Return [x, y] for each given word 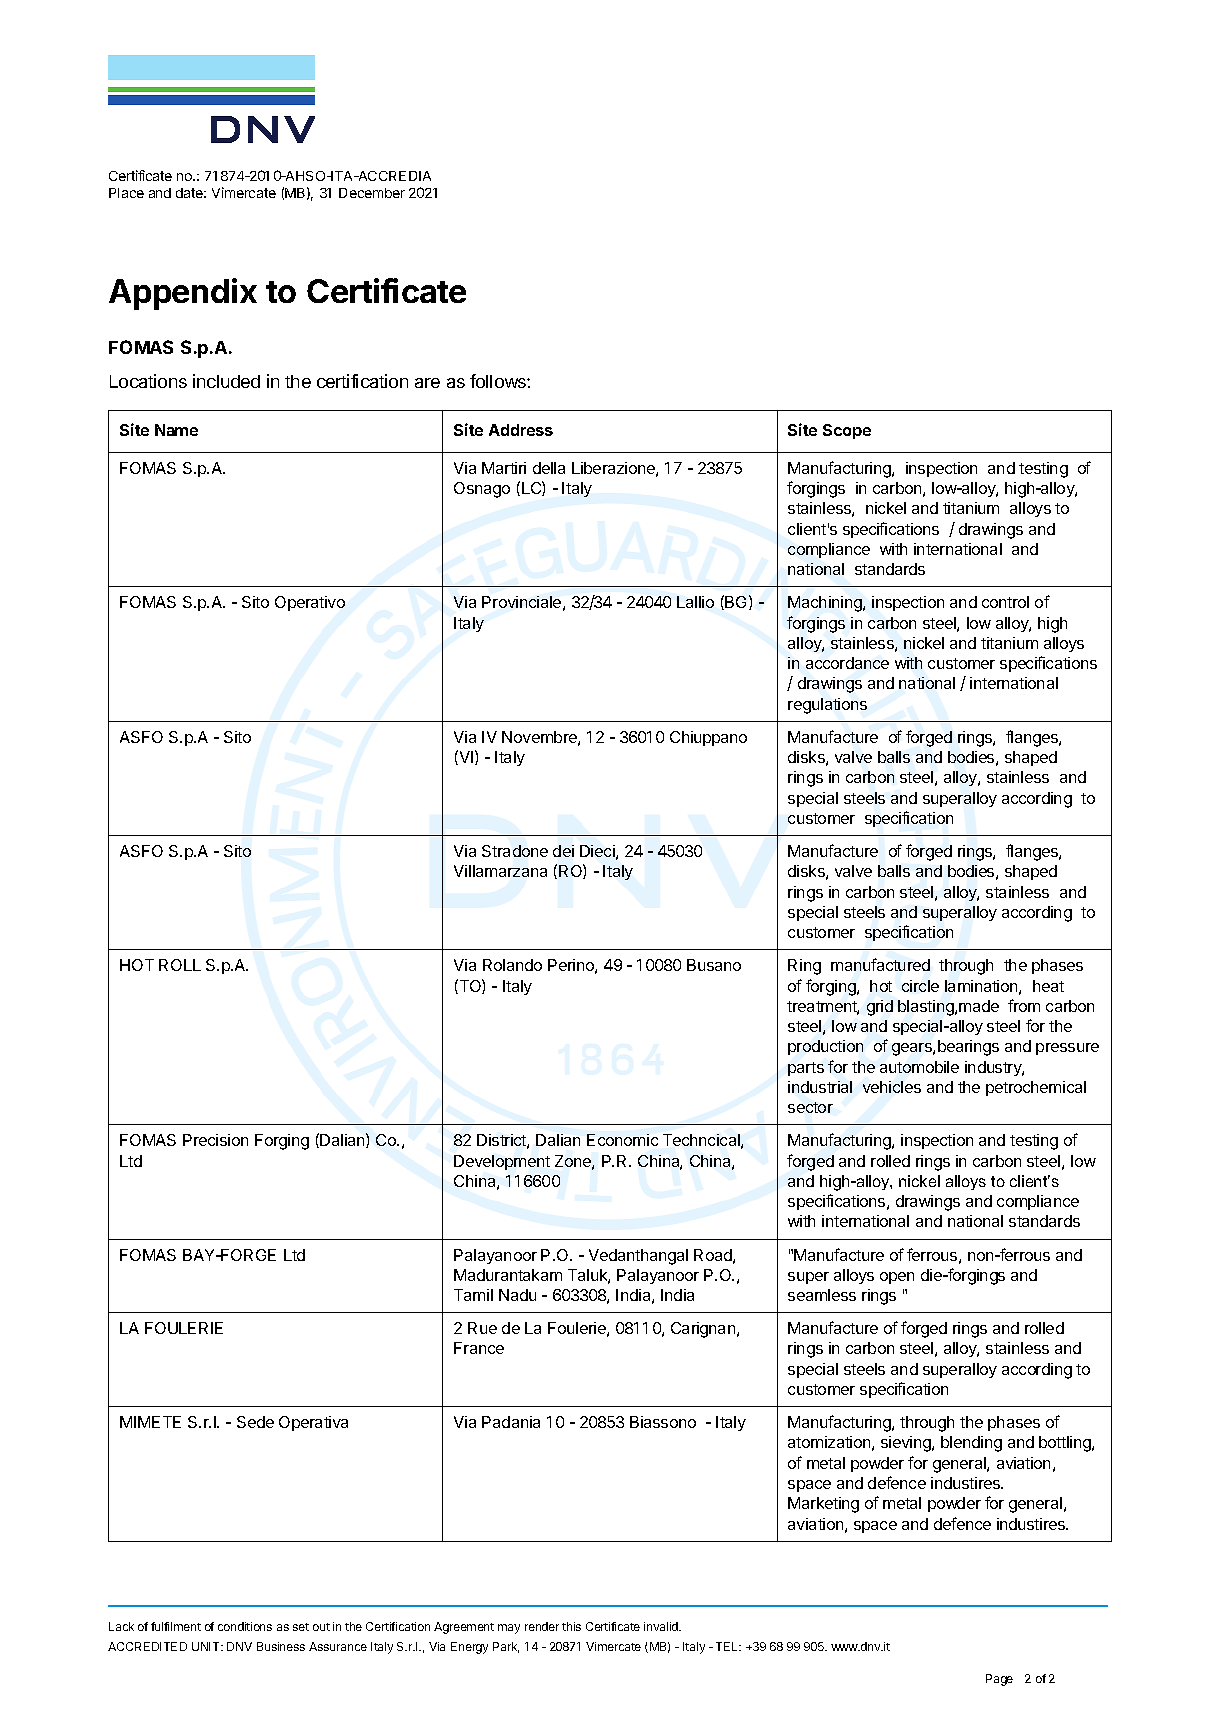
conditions [245, 1626]
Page [999, 1680]
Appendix [183, 294]
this [571, 1626]
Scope [847, 431]
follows [499, 381]
